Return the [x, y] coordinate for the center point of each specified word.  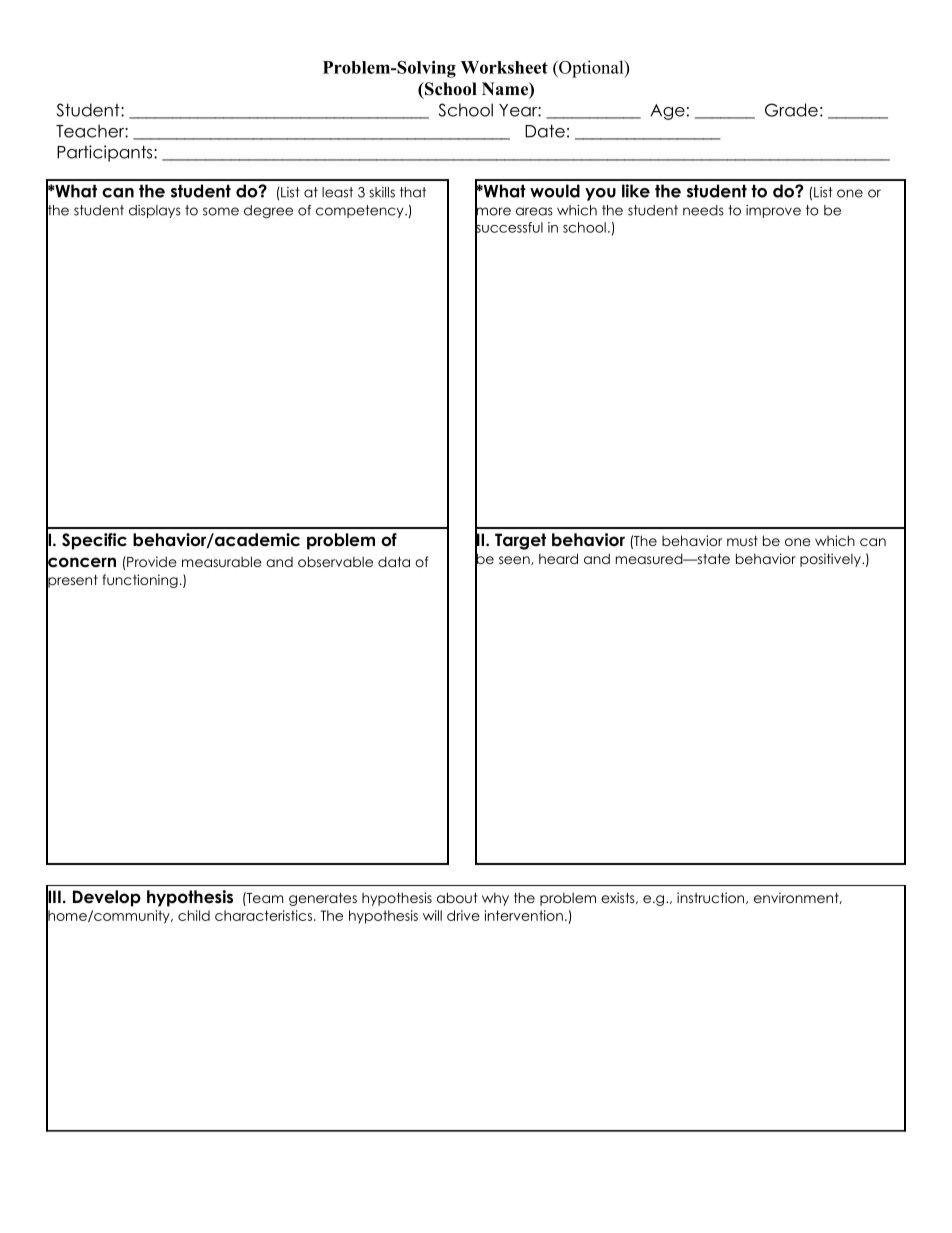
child [194, 915]
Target [520, 541]
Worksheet [504, 67]
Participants [106, 153]
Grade [791, 110]
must [742, 541]
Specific [94, 541]
